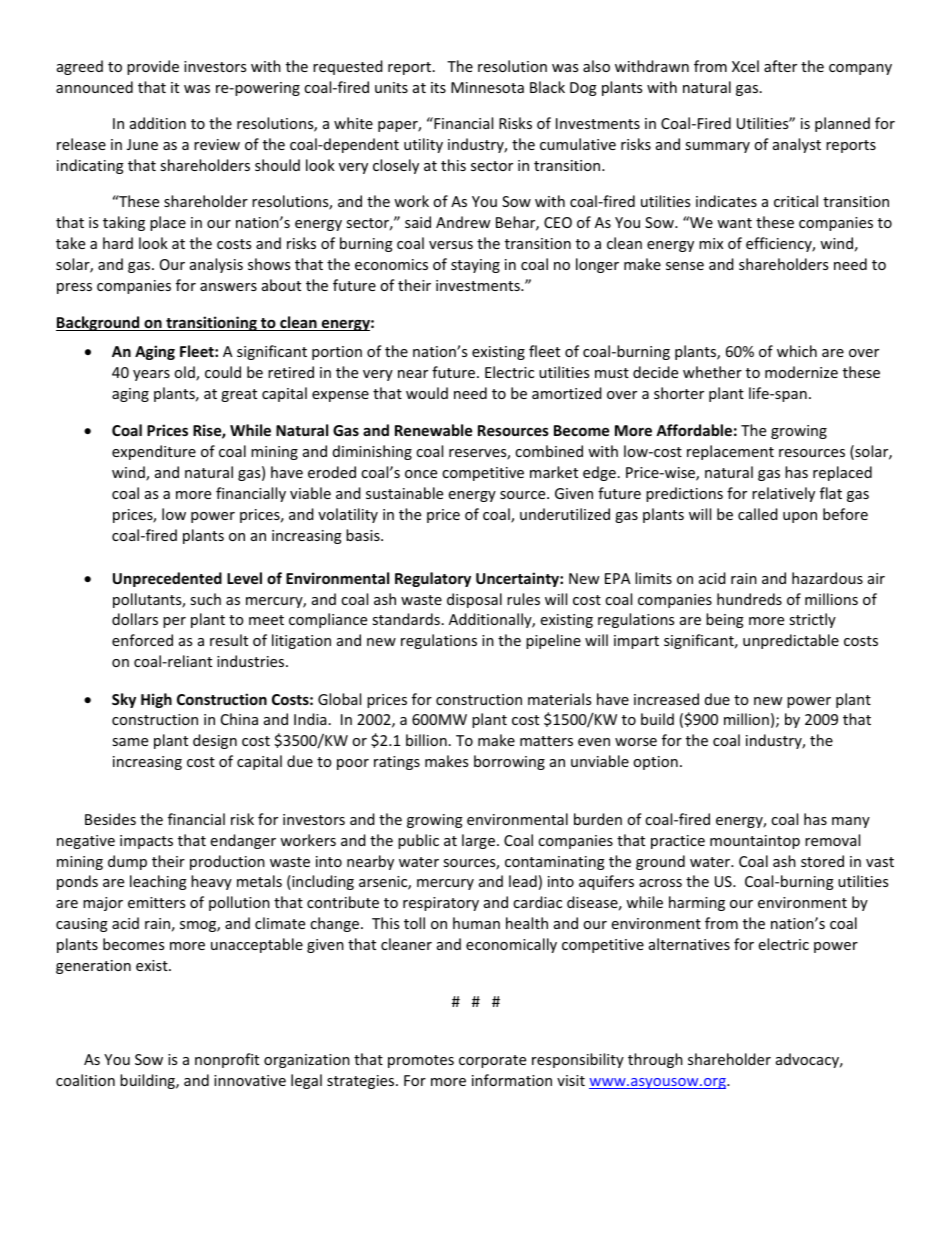 The height and width of the page is (1233, 952). What do you see at coordinates (827, 578) in the page?
I see `hazardous` at bounding box center [827, 578].
